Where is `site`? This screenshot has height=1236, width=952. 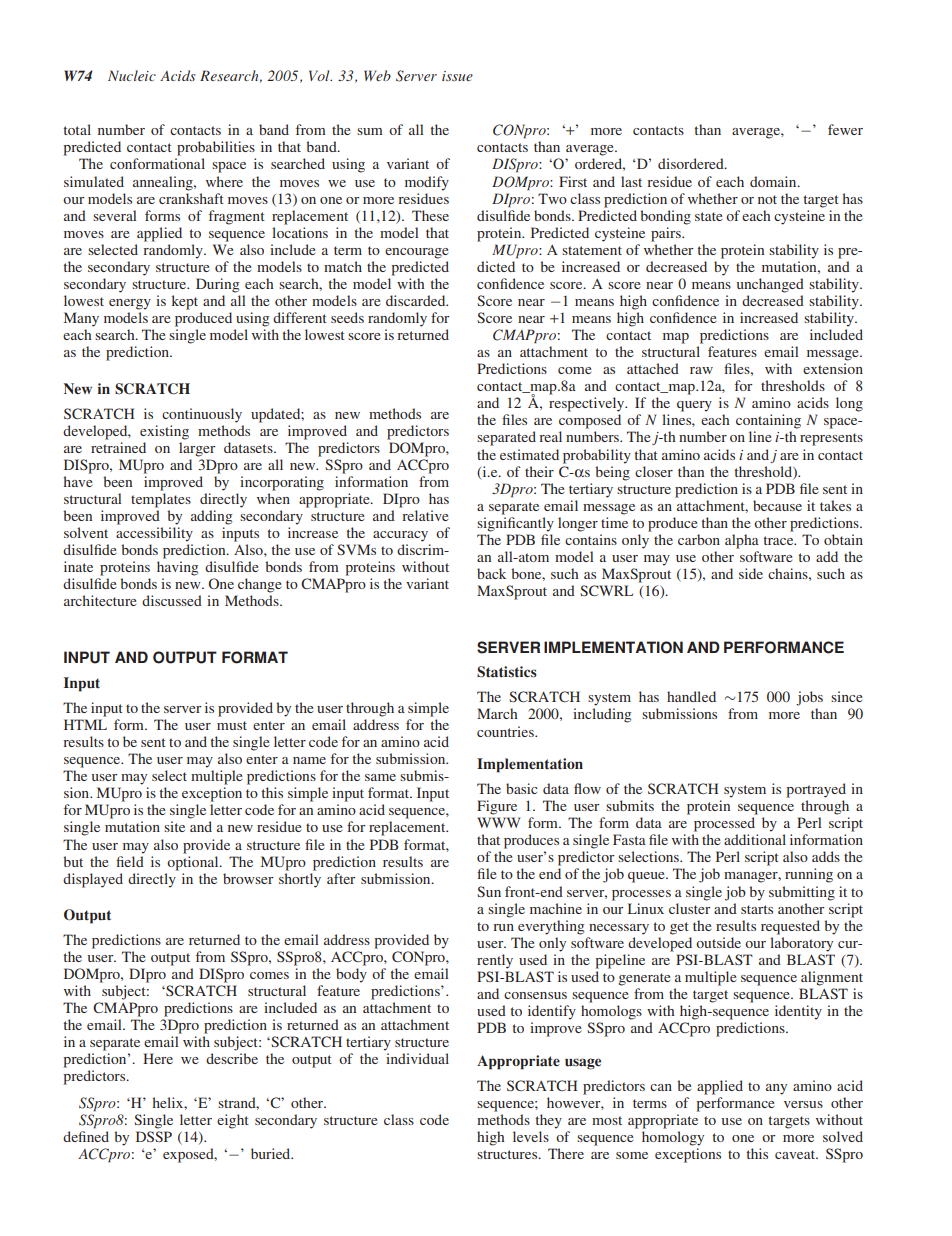
site is located at coordinates (174, 826).
